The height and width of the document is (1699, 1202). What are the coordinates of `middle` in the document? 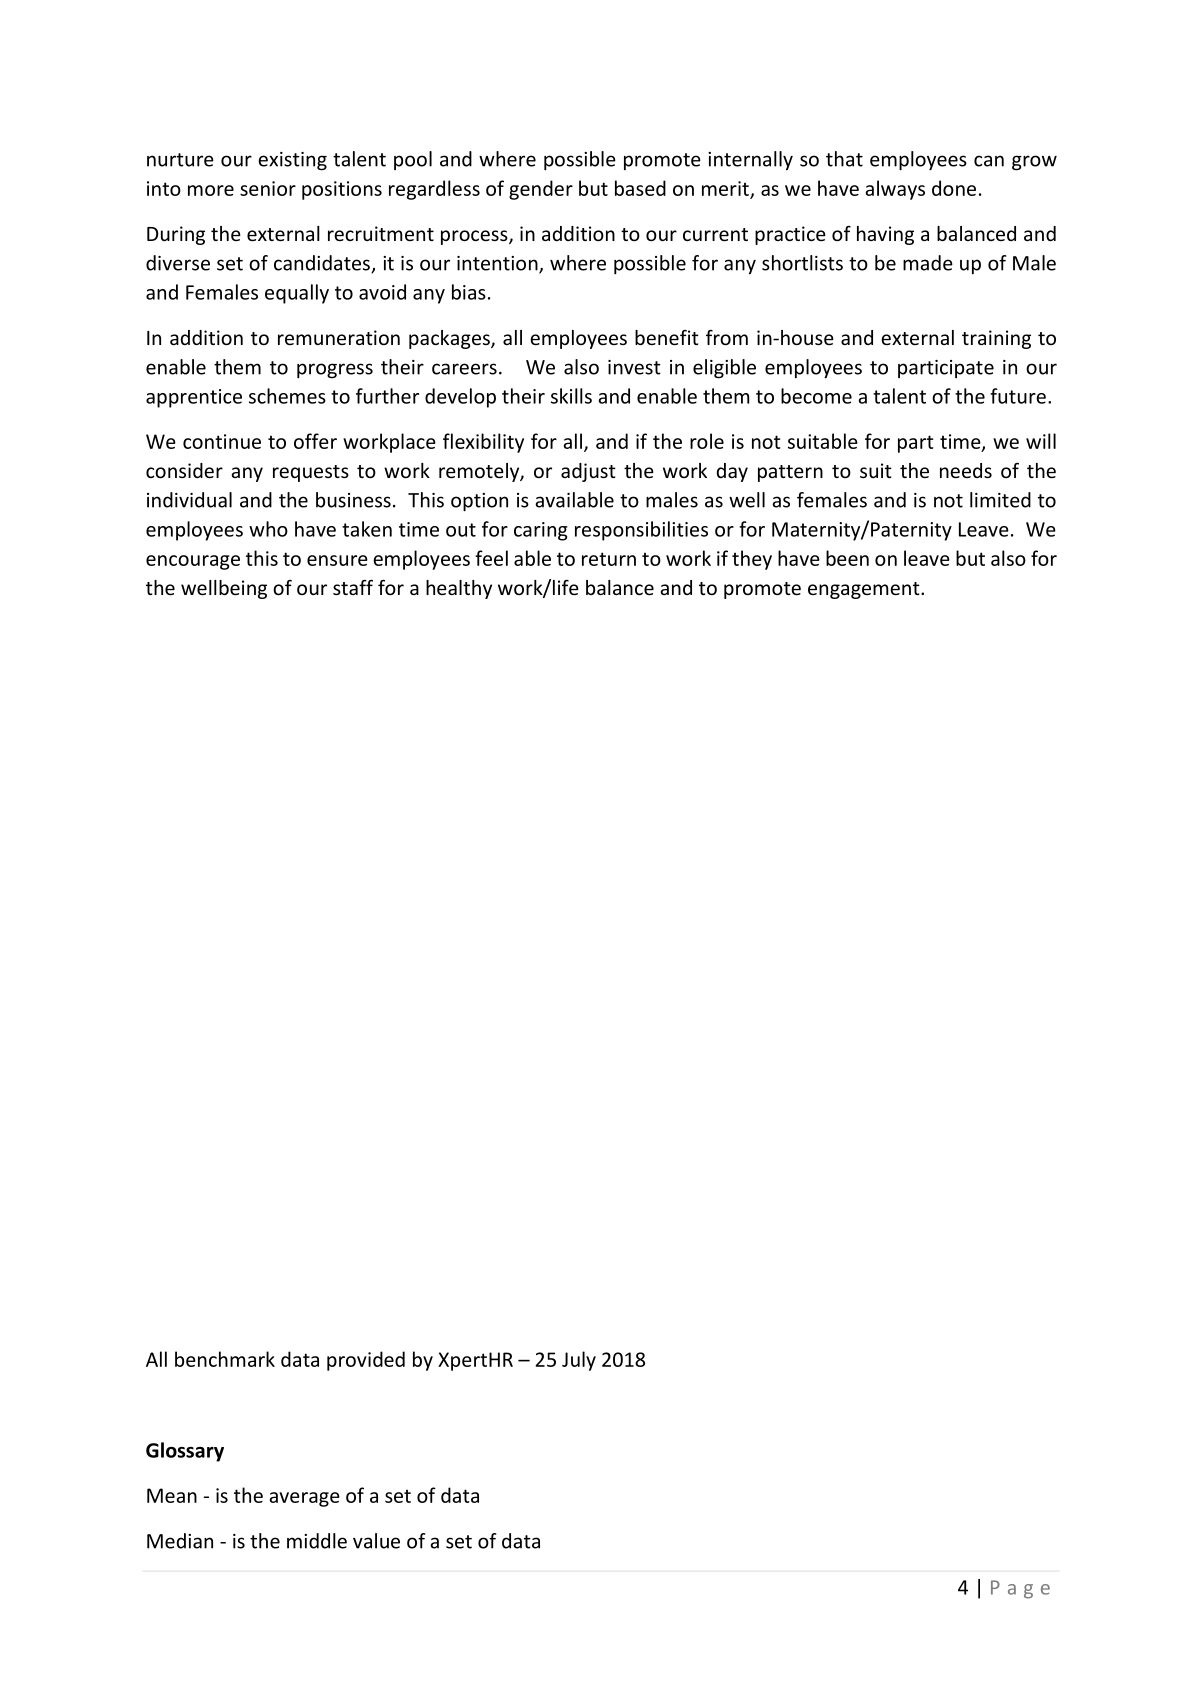 It's located at (317, 1541).
